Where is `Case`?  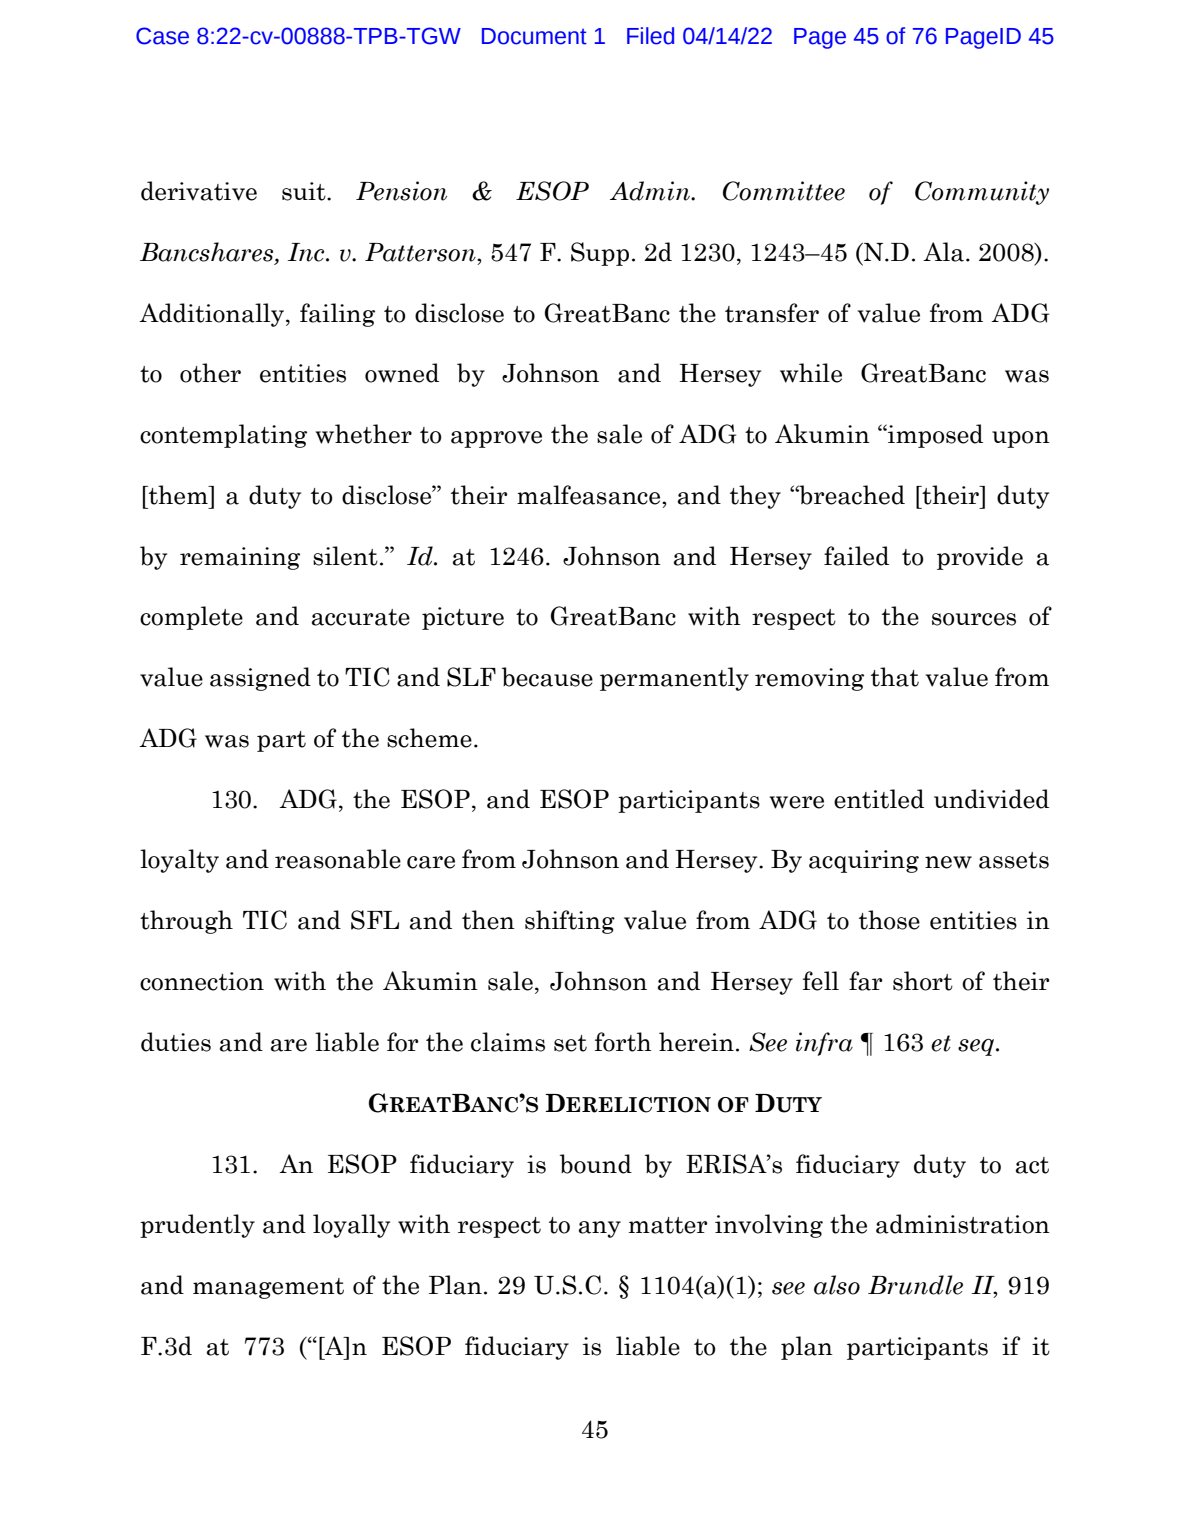 Case is located at coordinates (162, 36).
